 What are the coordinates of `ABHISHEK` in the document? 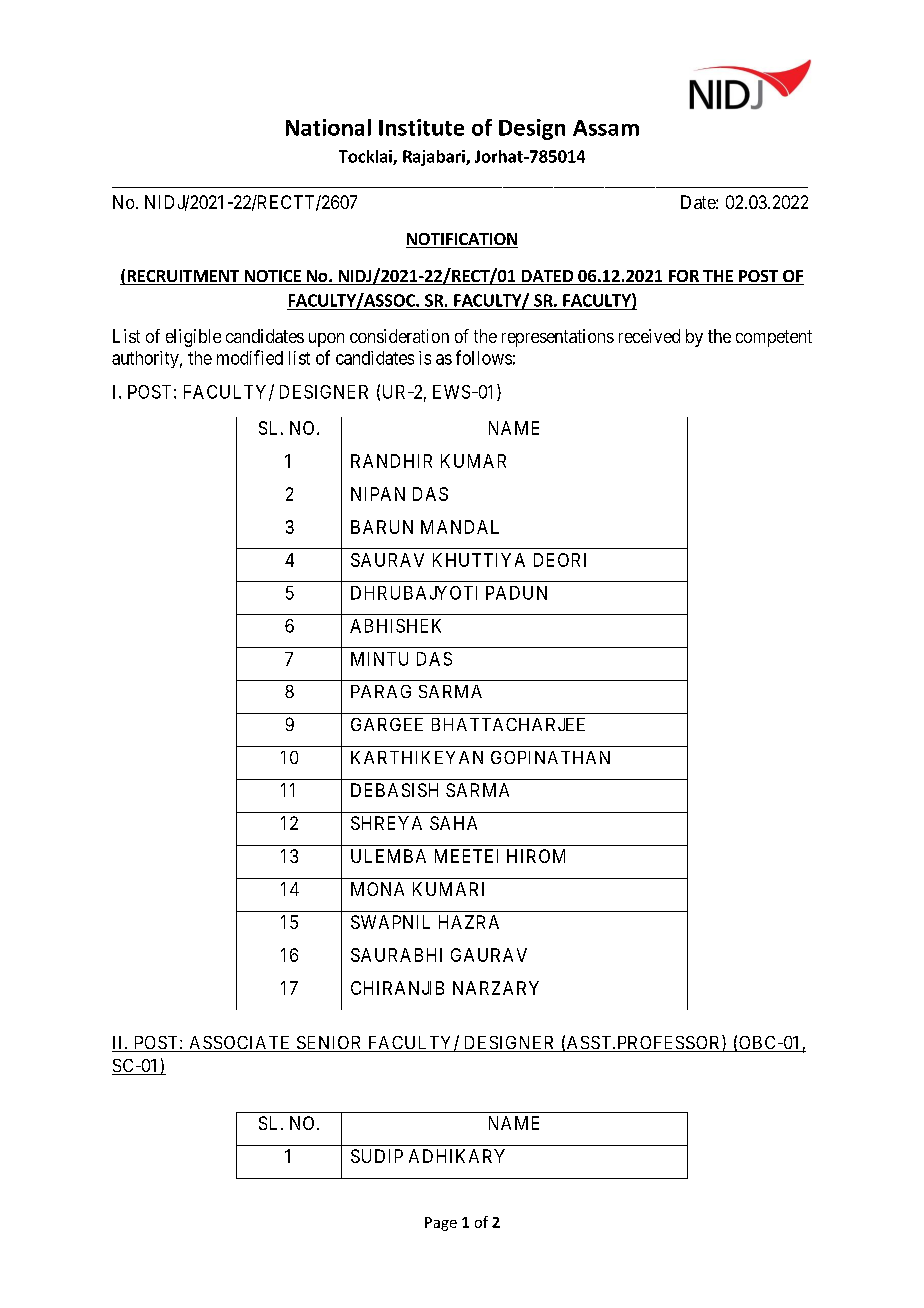 It's located at (395, 626).
